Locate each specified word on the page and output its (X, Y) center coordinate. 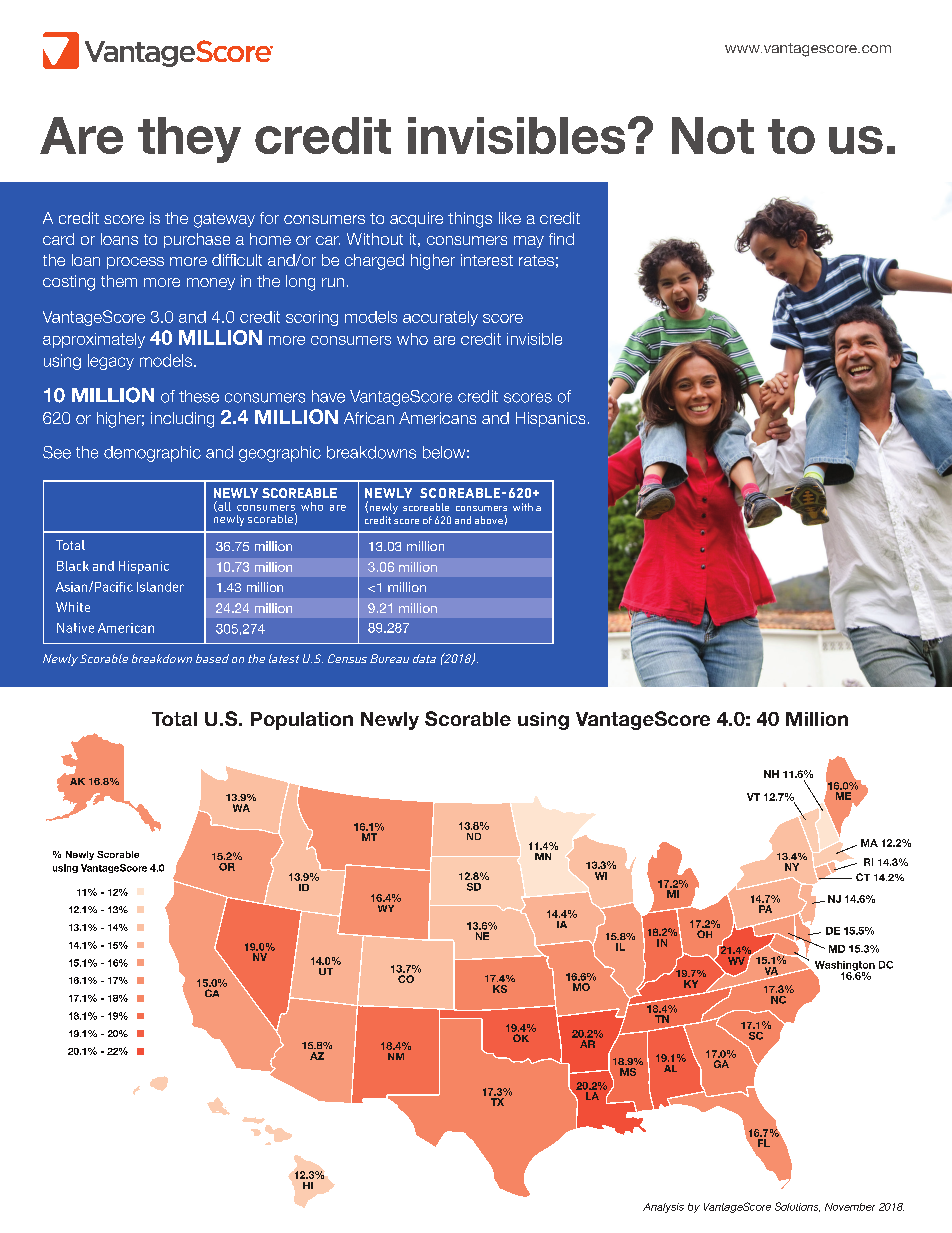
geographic (280, 454)
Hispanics (550, 419)
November (850, 1207)
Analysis (663, 1208)
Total (174, 719)
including (182, 420)
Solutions (797, 1207)
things (470, 220)
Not (713, 135)
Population (302, 721)
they (189, 140)
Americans (437, 418)
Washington (843, 967)
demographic (152, 454)
